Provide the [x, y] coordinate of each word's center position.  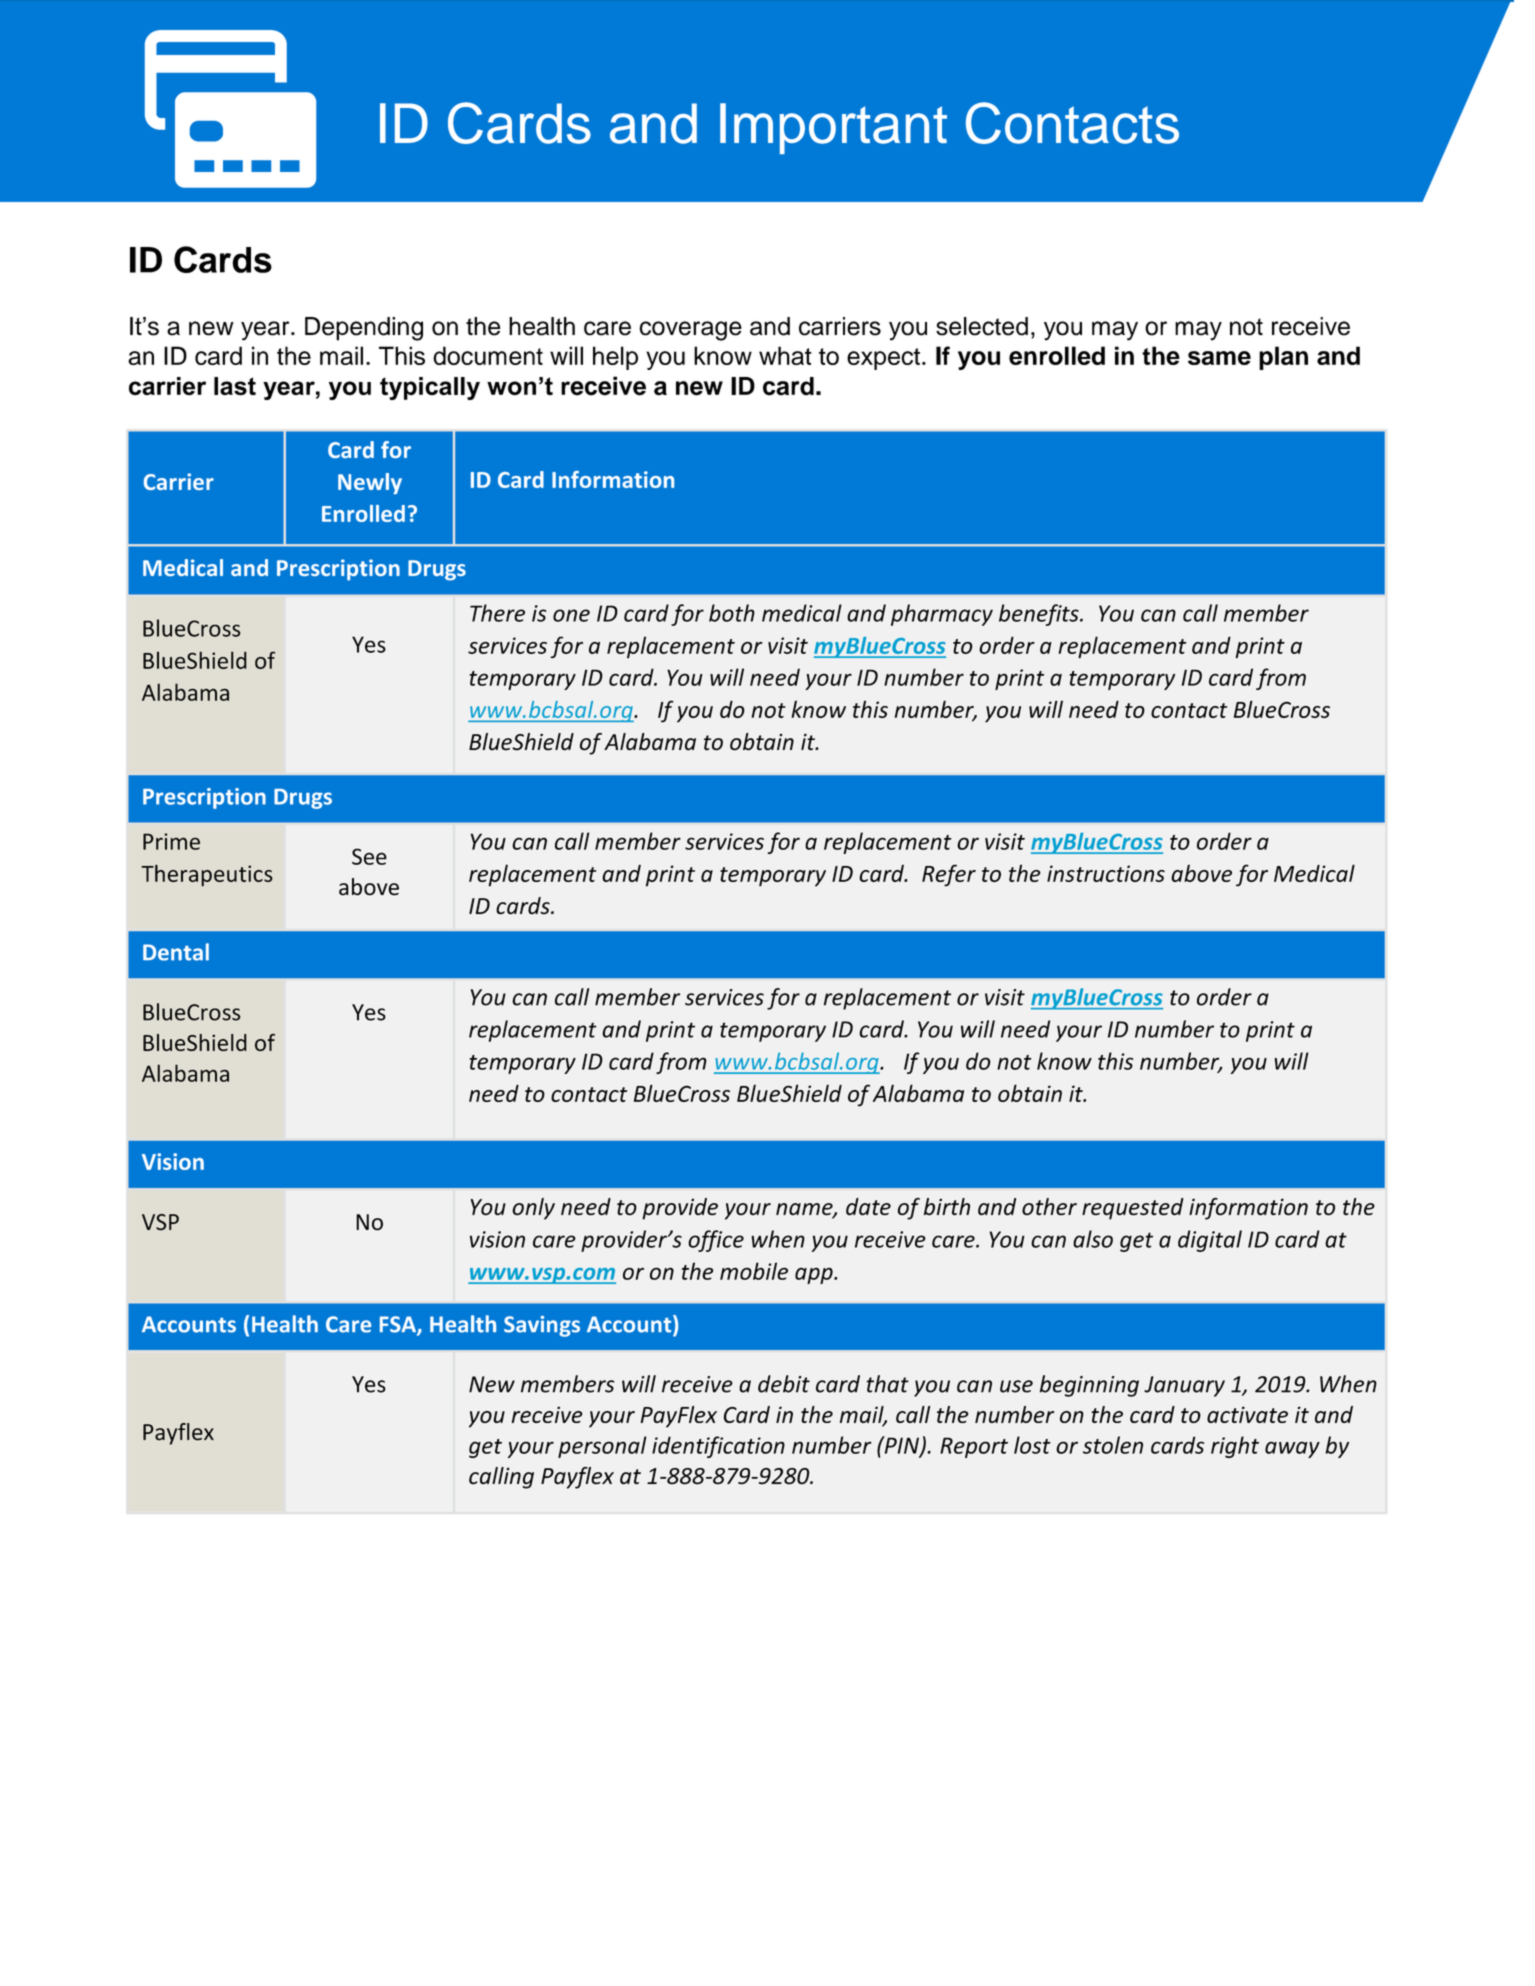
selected [982, 326]
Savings [542, 1326]
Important [833, 128]
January [1184, 1386]
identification [718, 1447]
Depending [364, 329]
